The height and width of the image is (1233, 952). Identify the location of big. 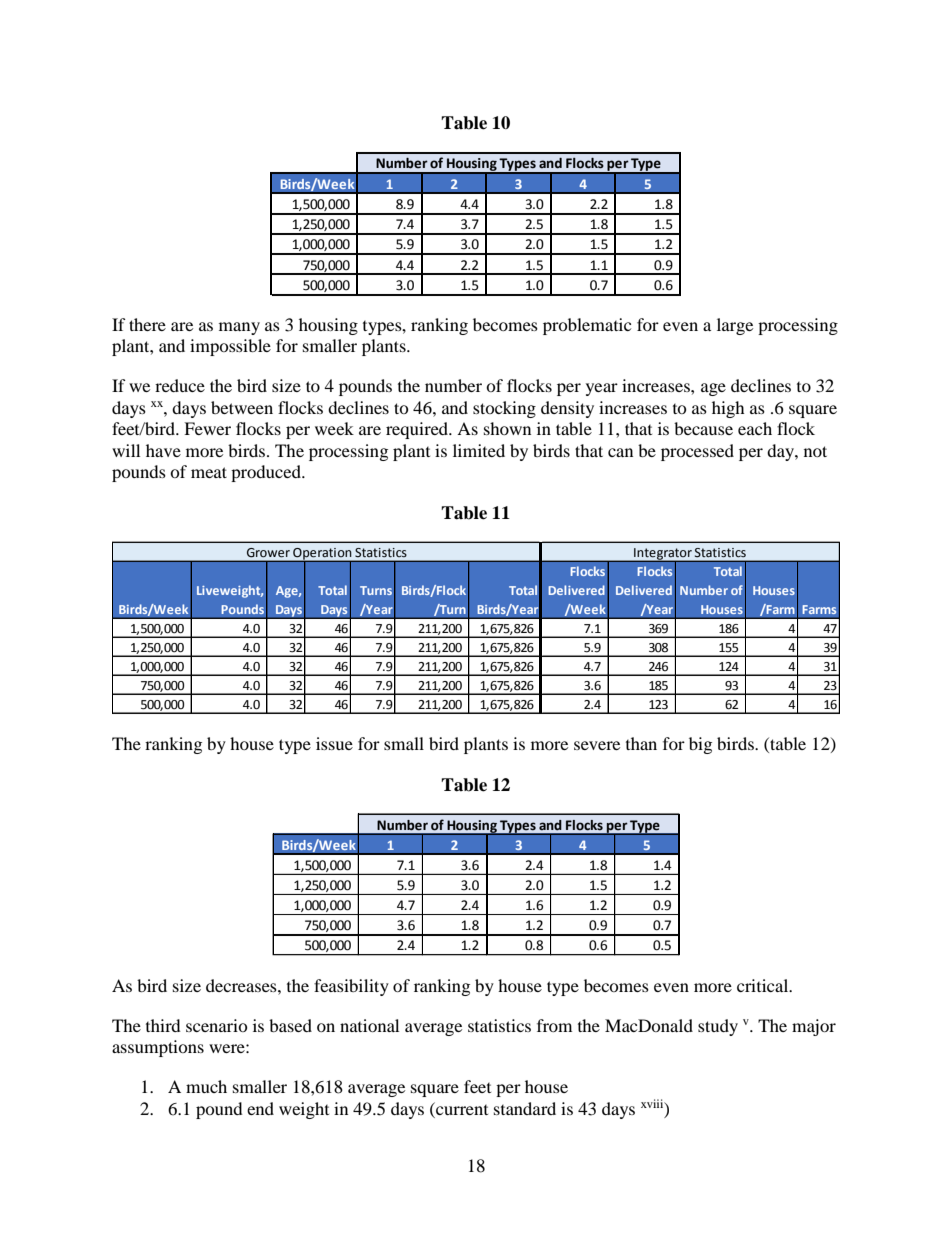
(700, 745).
